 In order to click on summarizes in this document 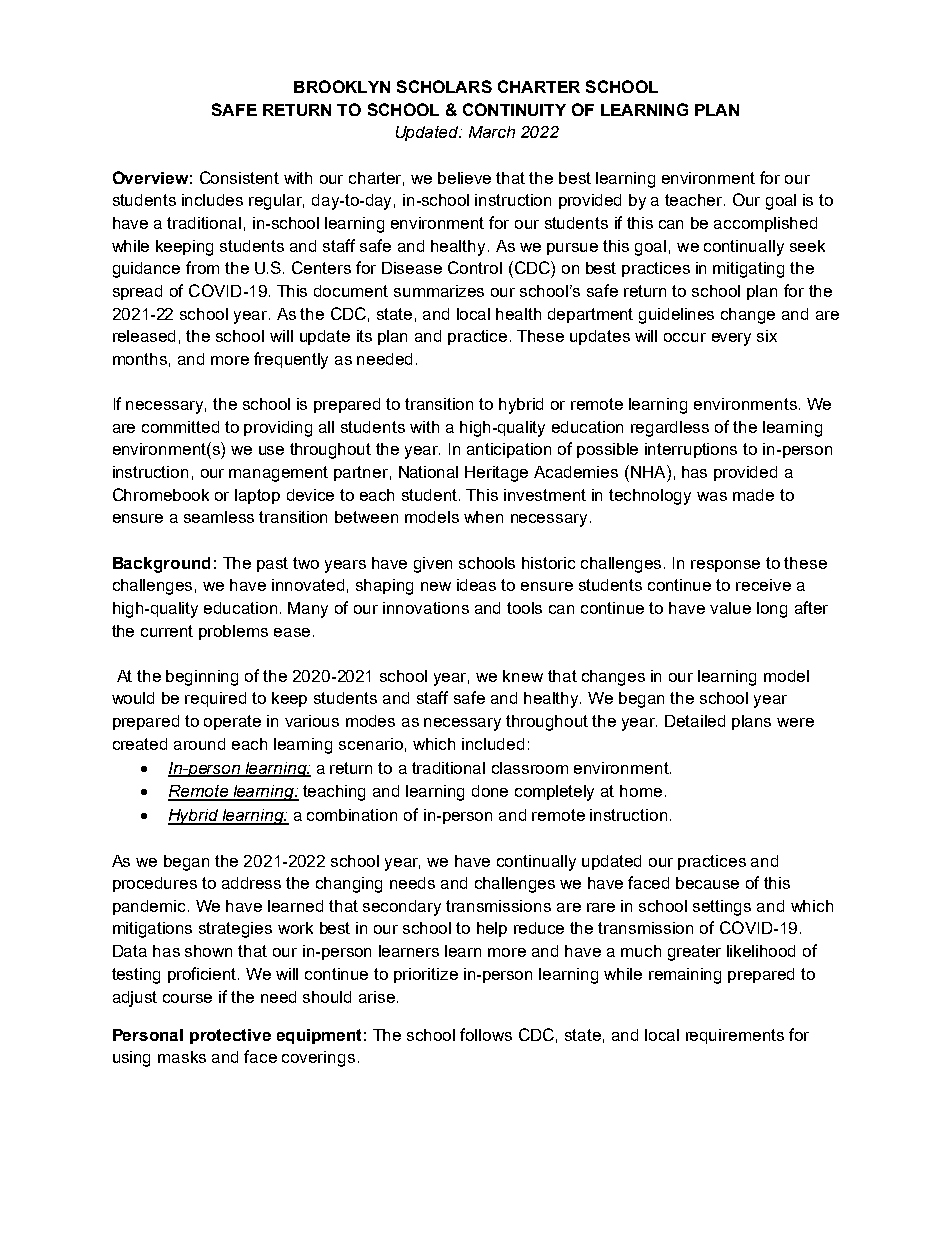, I will do `click(439, 291)`.
